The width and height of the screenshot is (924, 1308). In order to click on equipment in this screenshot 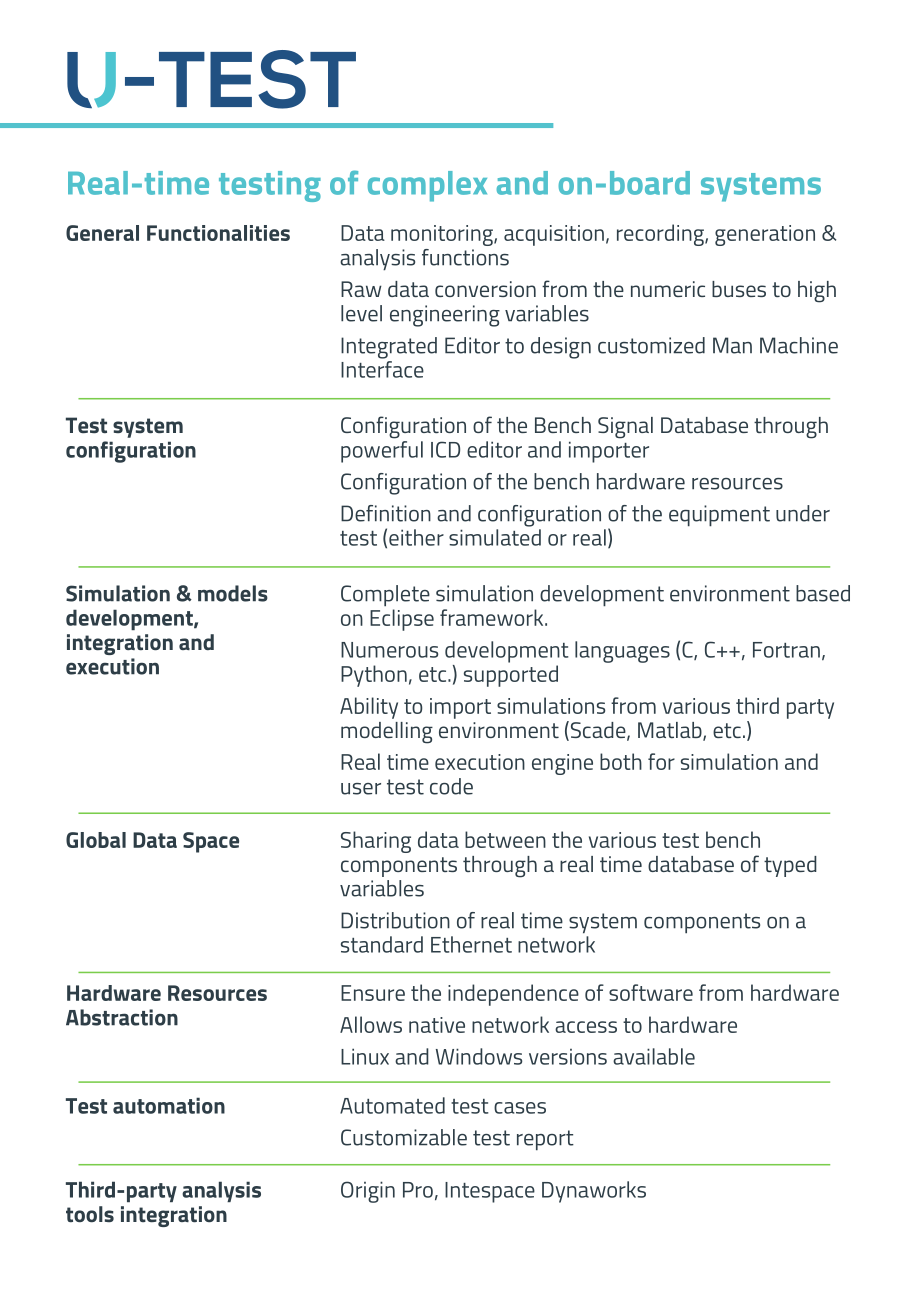, I will do `click(719, 516)`.
